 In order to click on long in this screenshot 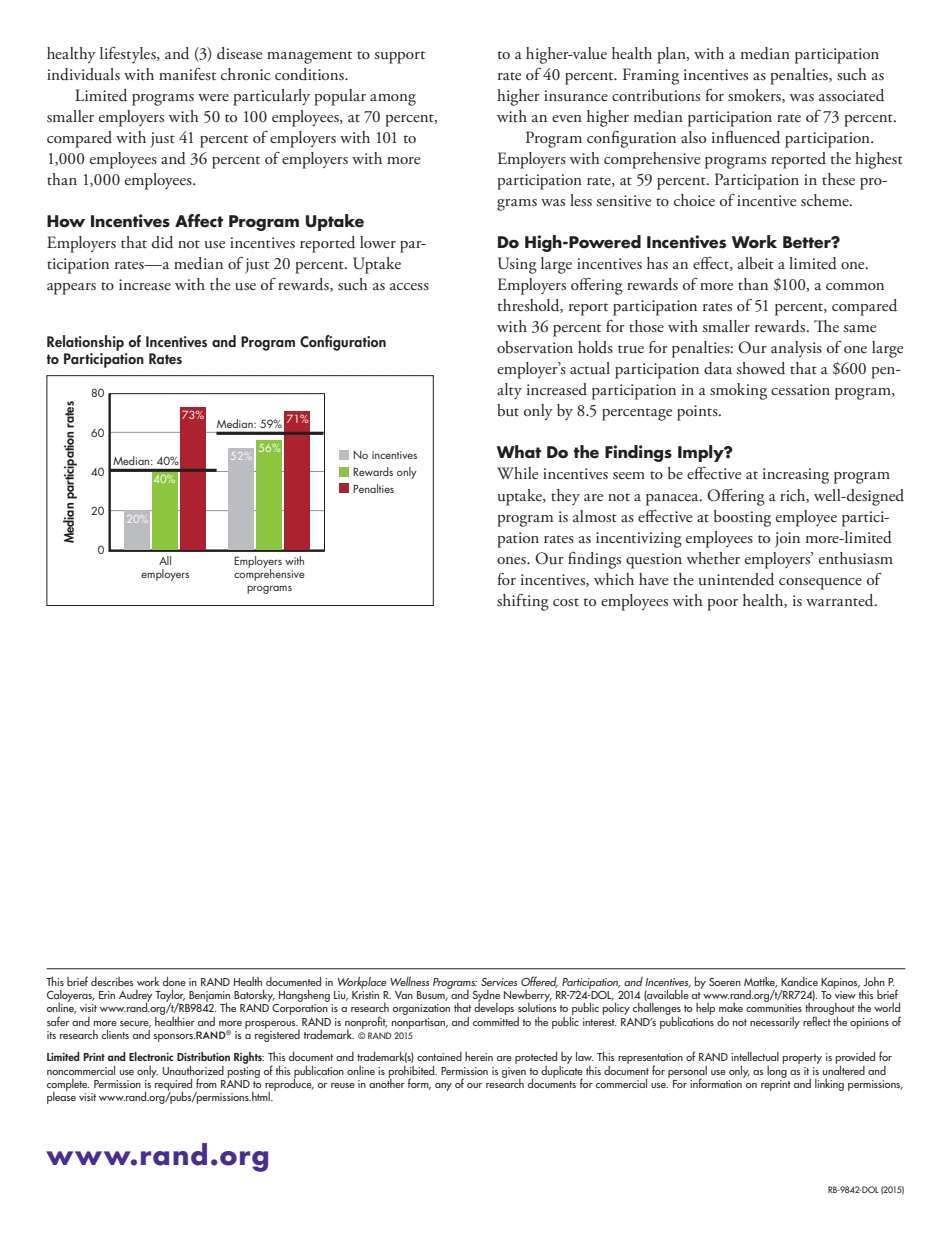, I will do `click(777, 1070)`.
